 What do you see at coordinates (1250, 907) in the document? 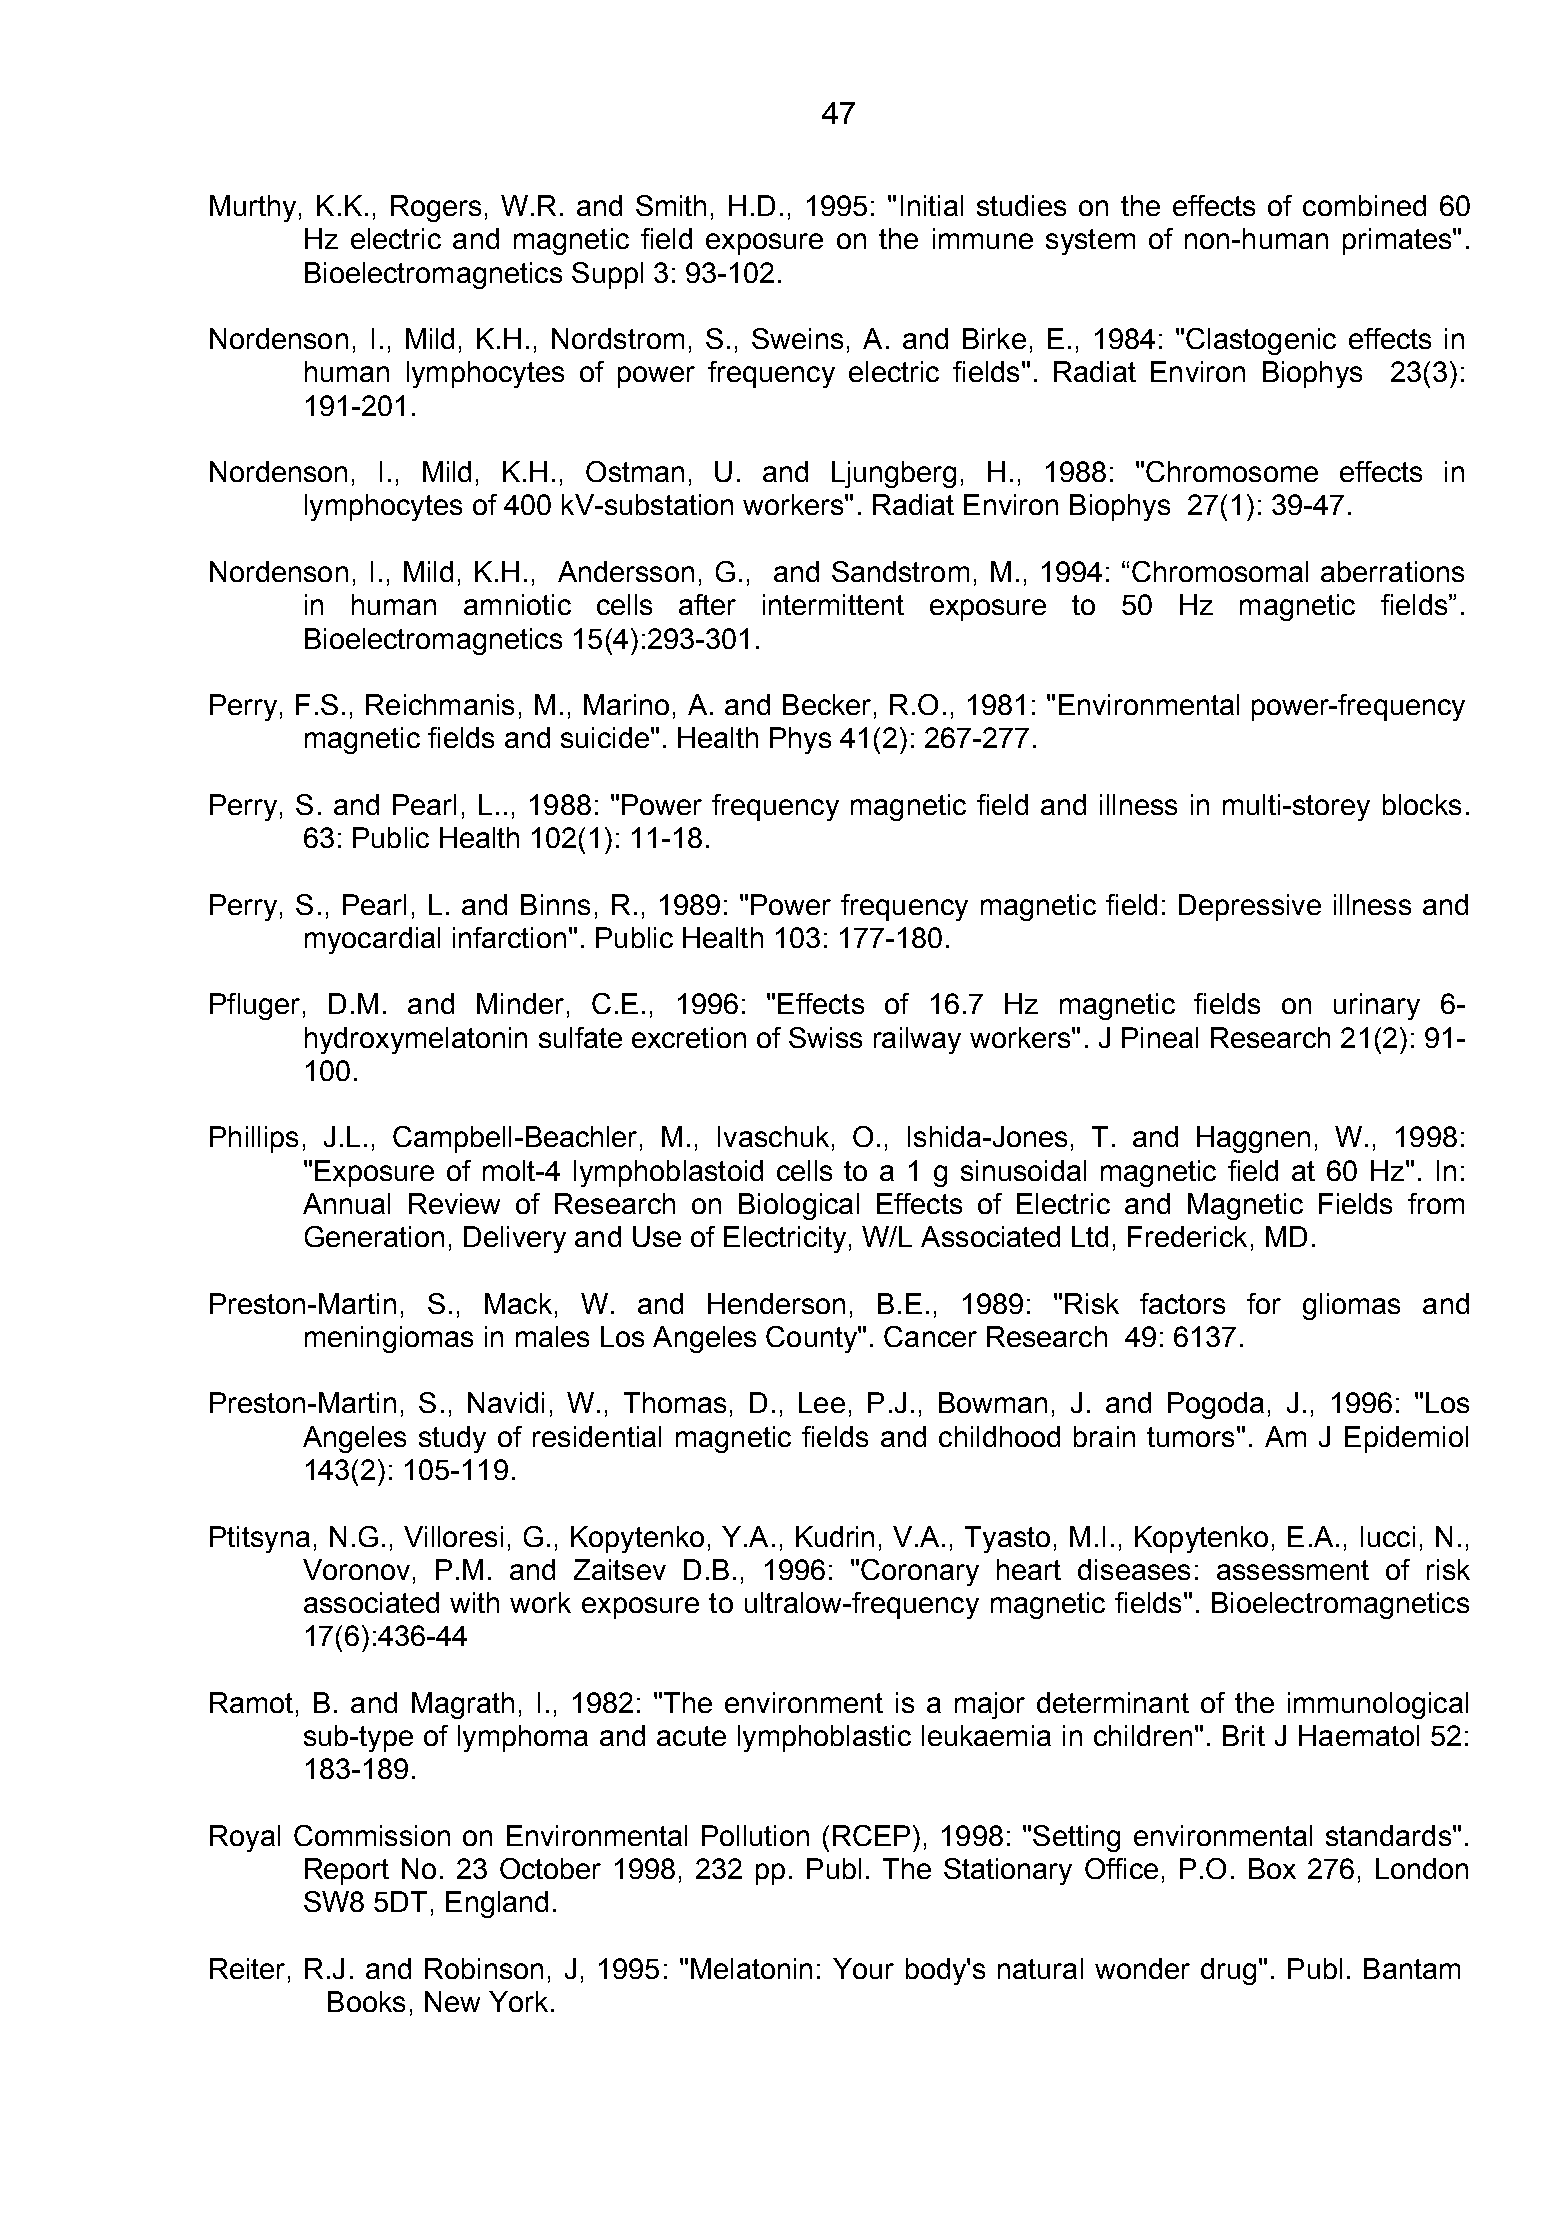
I see `Depressive` at bounding box center [1250, 907].
